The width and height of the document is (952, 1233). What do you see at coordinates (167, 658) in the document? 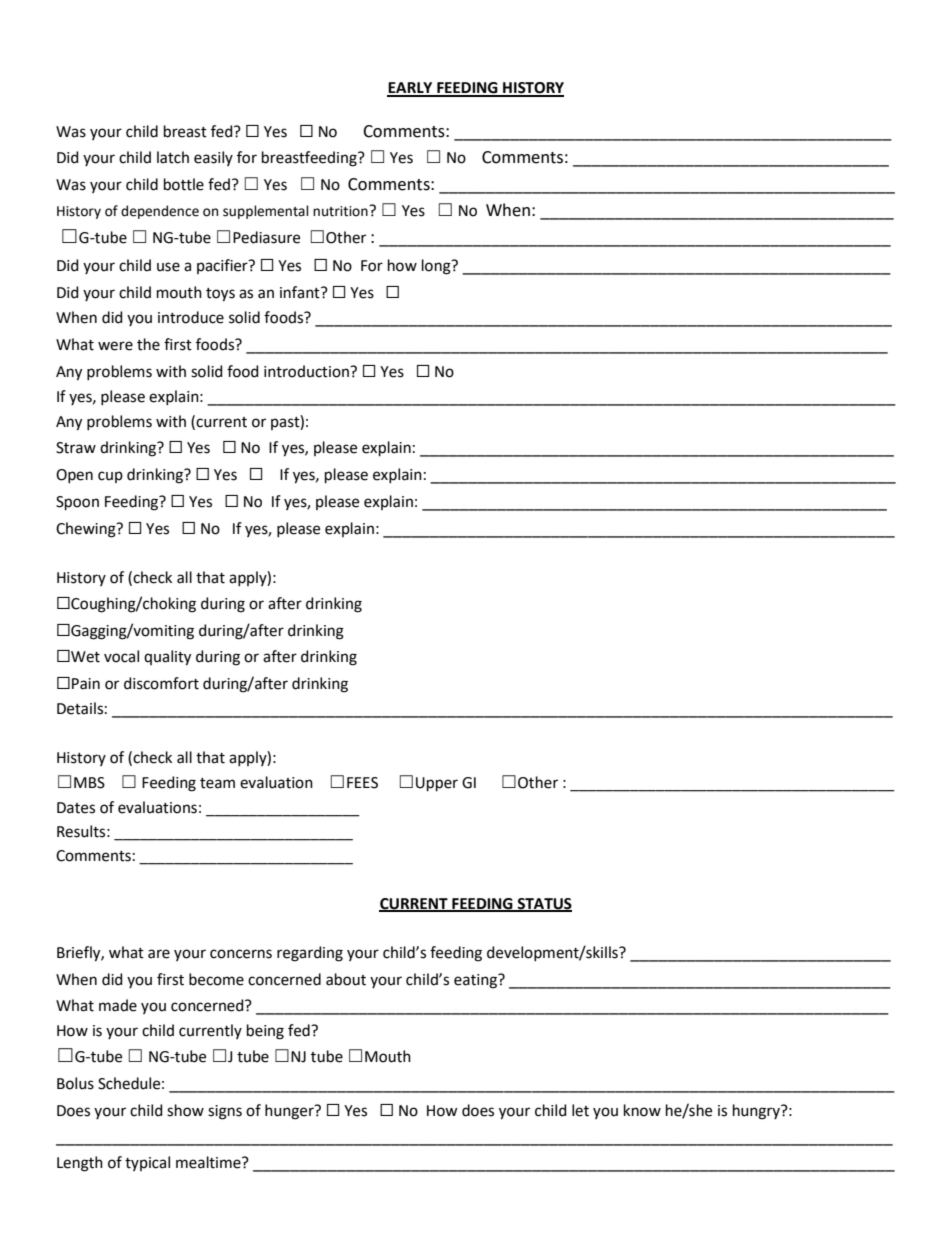
I see `quality` at bounding box center [167, 658].
